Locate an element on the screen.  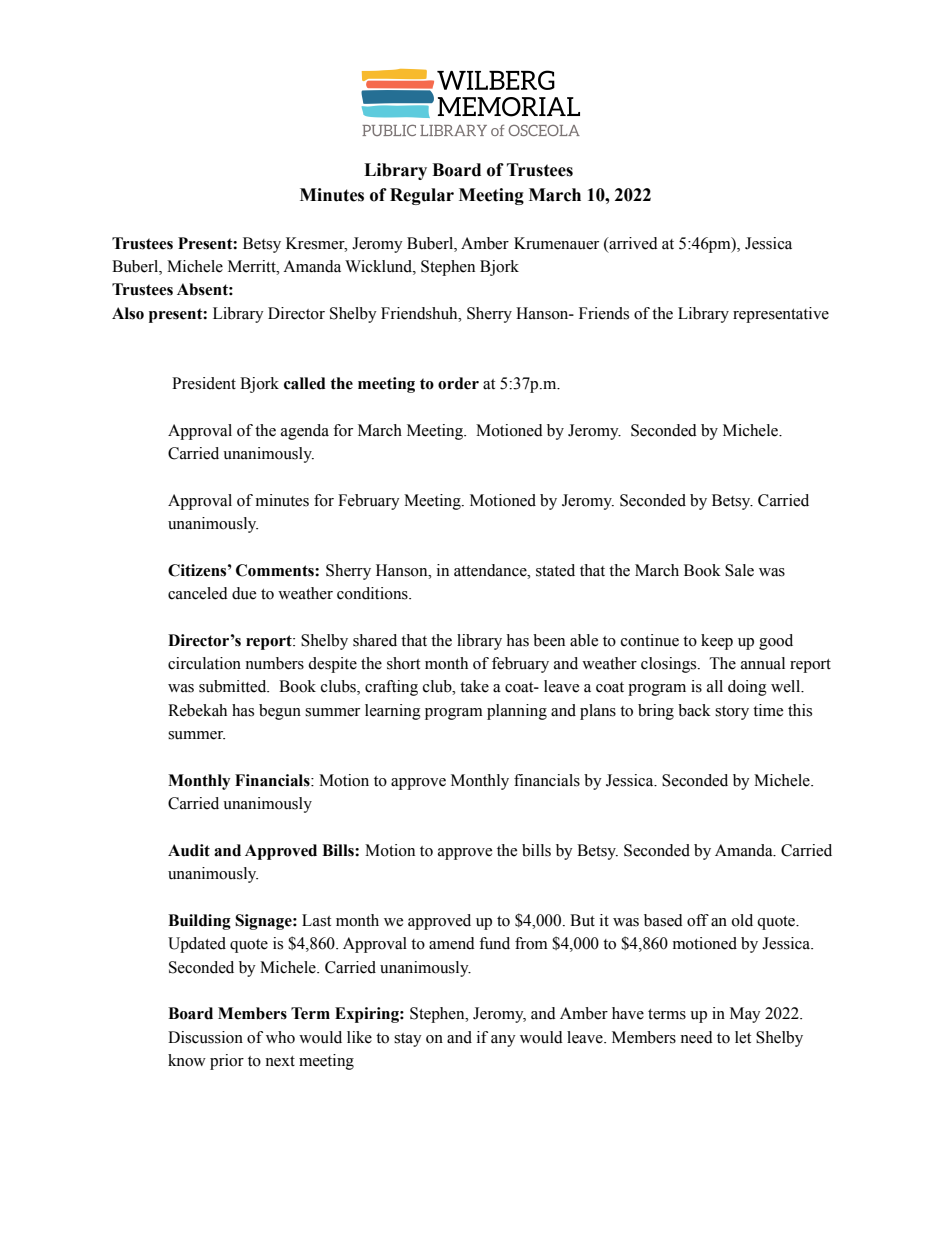
Regular is located at coordinates (422, 196).
